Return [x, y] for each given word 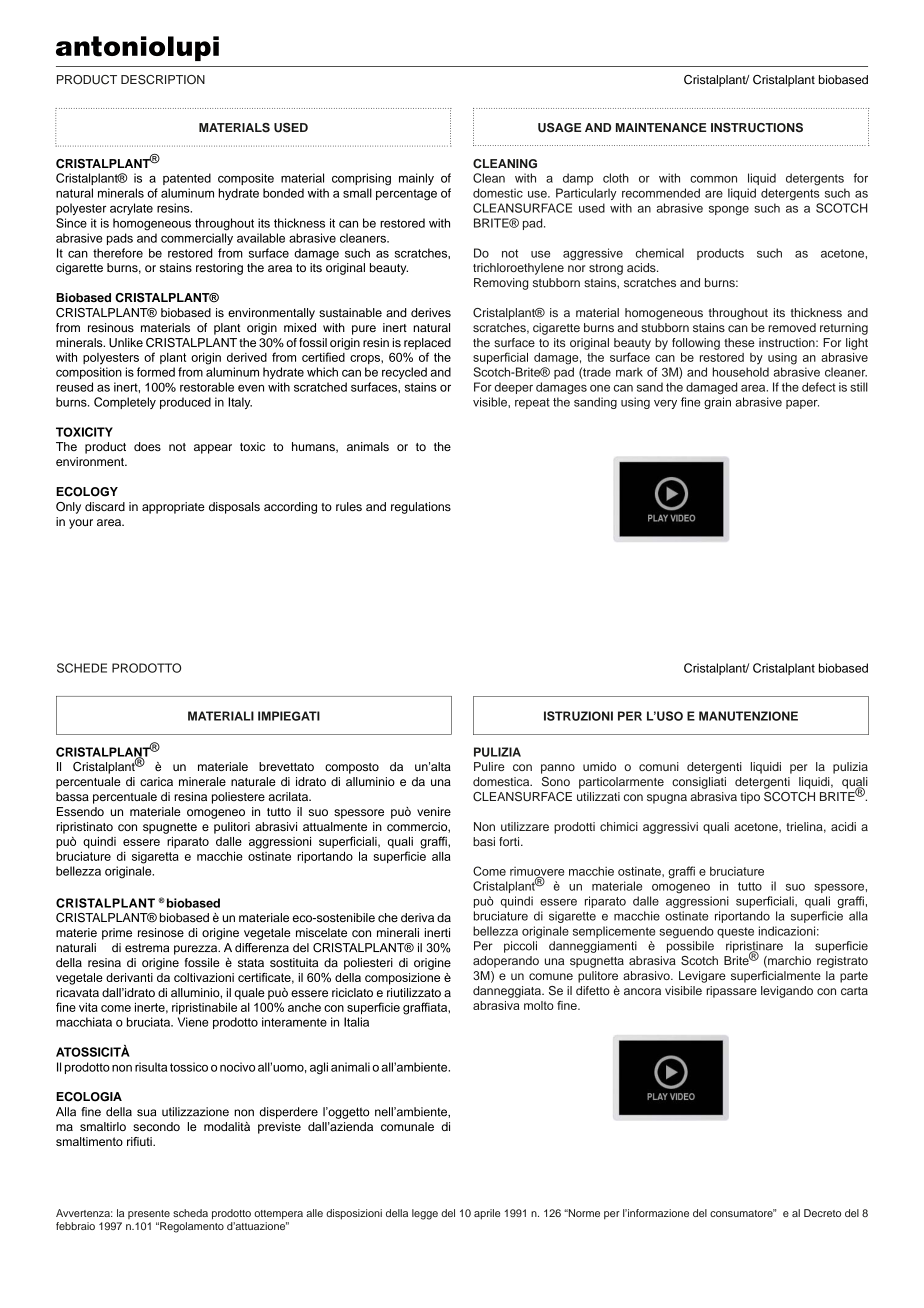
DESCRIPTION [163, 80]
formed [156, 372]
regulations [421, 508]
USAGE [560, 128]
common [713, 179]
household [740, 372]
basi [484, 841]
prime [117, 934]
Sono [556, 782]
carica [156, 781]
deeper [513, 388]
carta [854, 991]
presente [149, 1214]
